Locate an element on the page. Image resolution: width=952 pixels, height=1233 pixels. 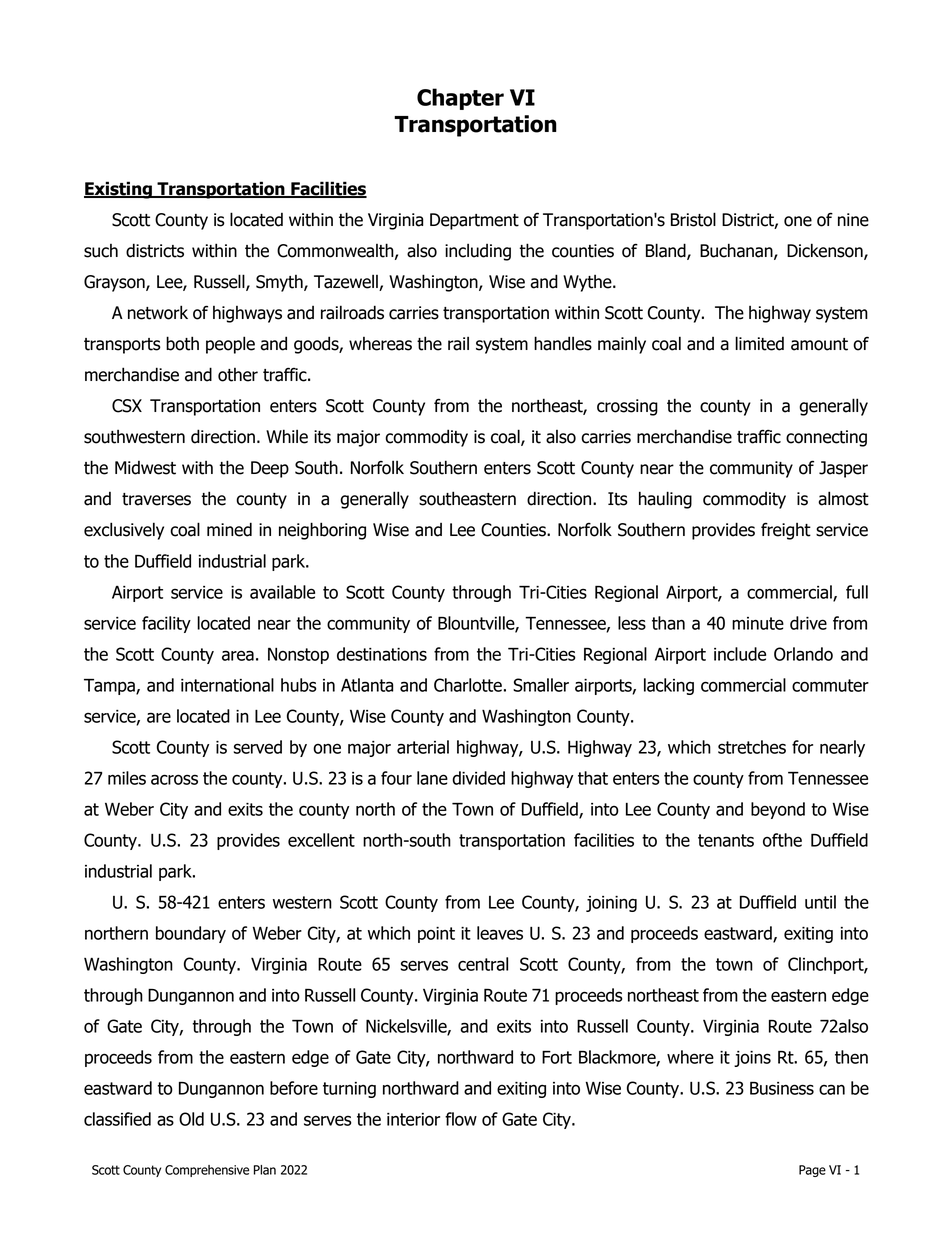
Midwest is located at coordinates (145, 468).
